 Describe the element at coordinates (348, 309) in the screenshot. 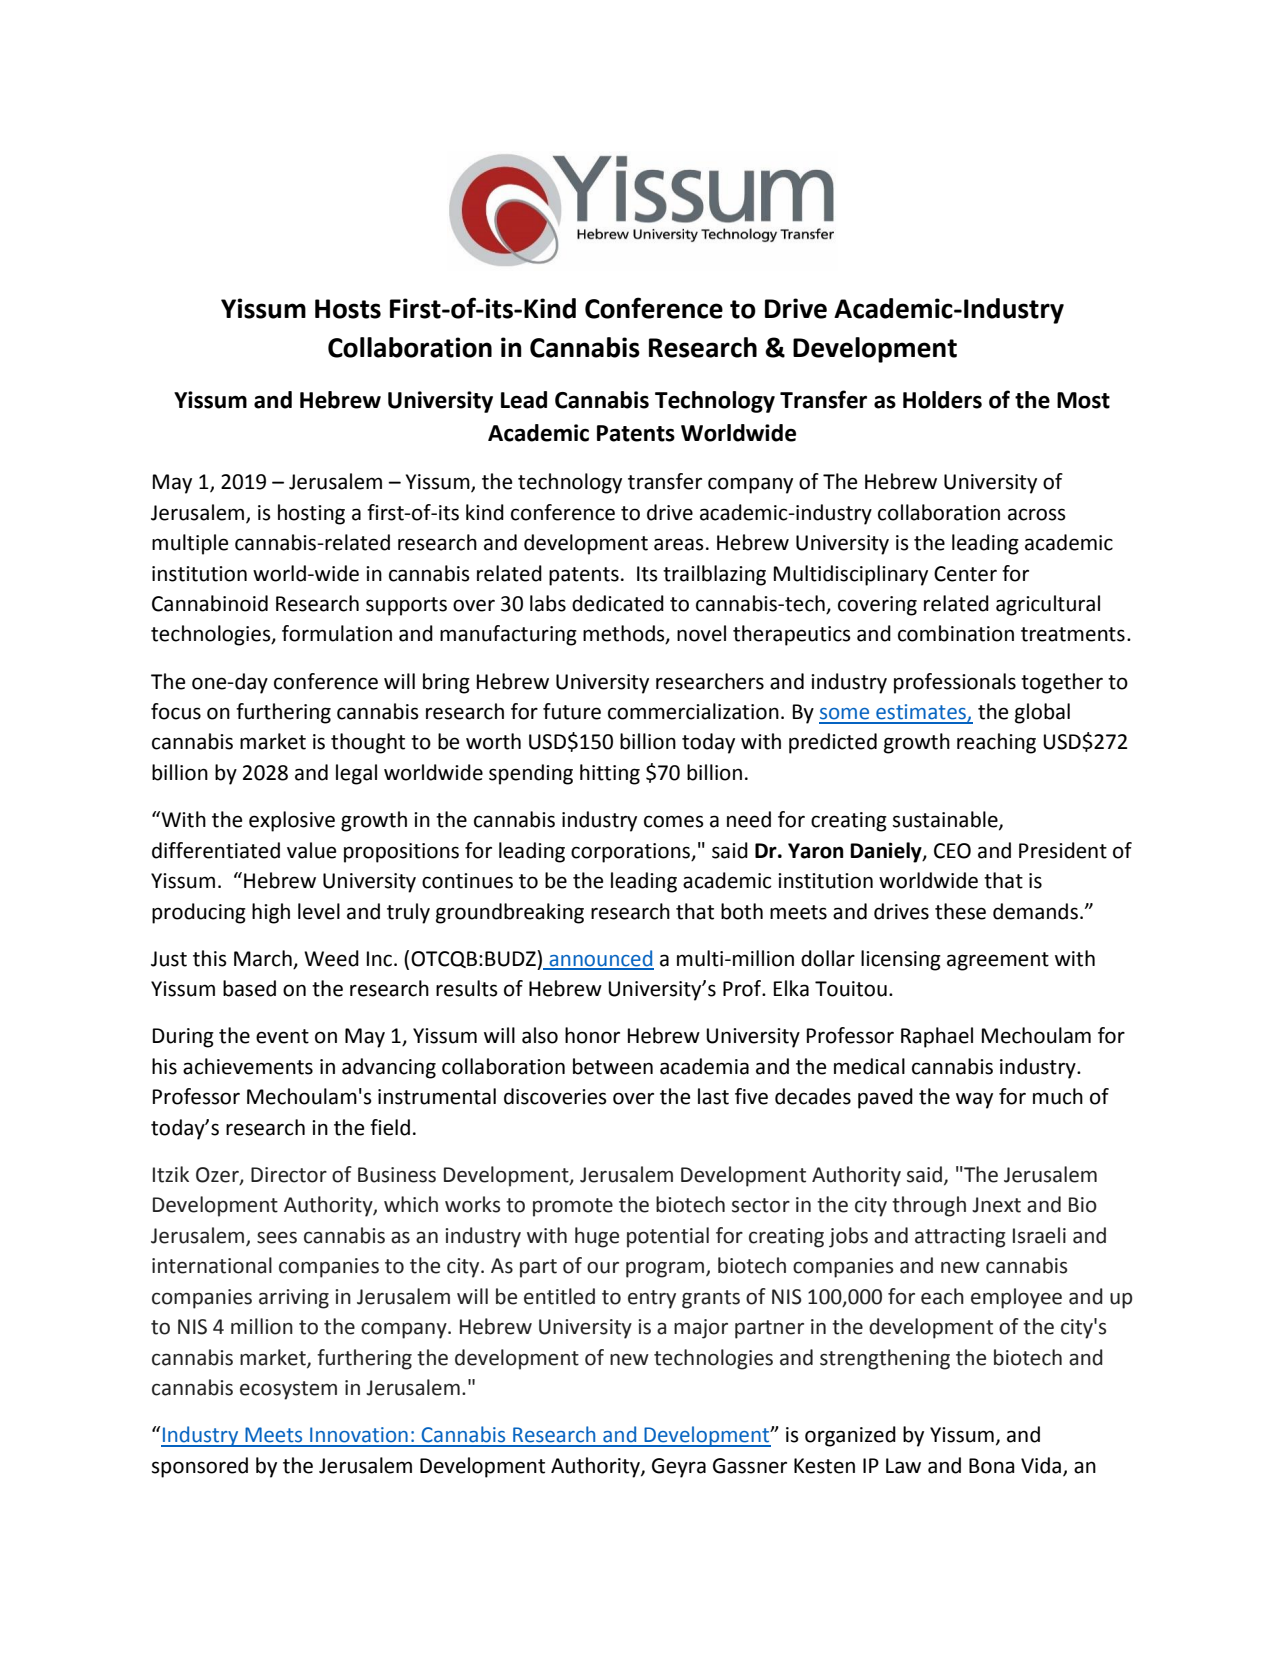

I see `Hosts` at that location.
